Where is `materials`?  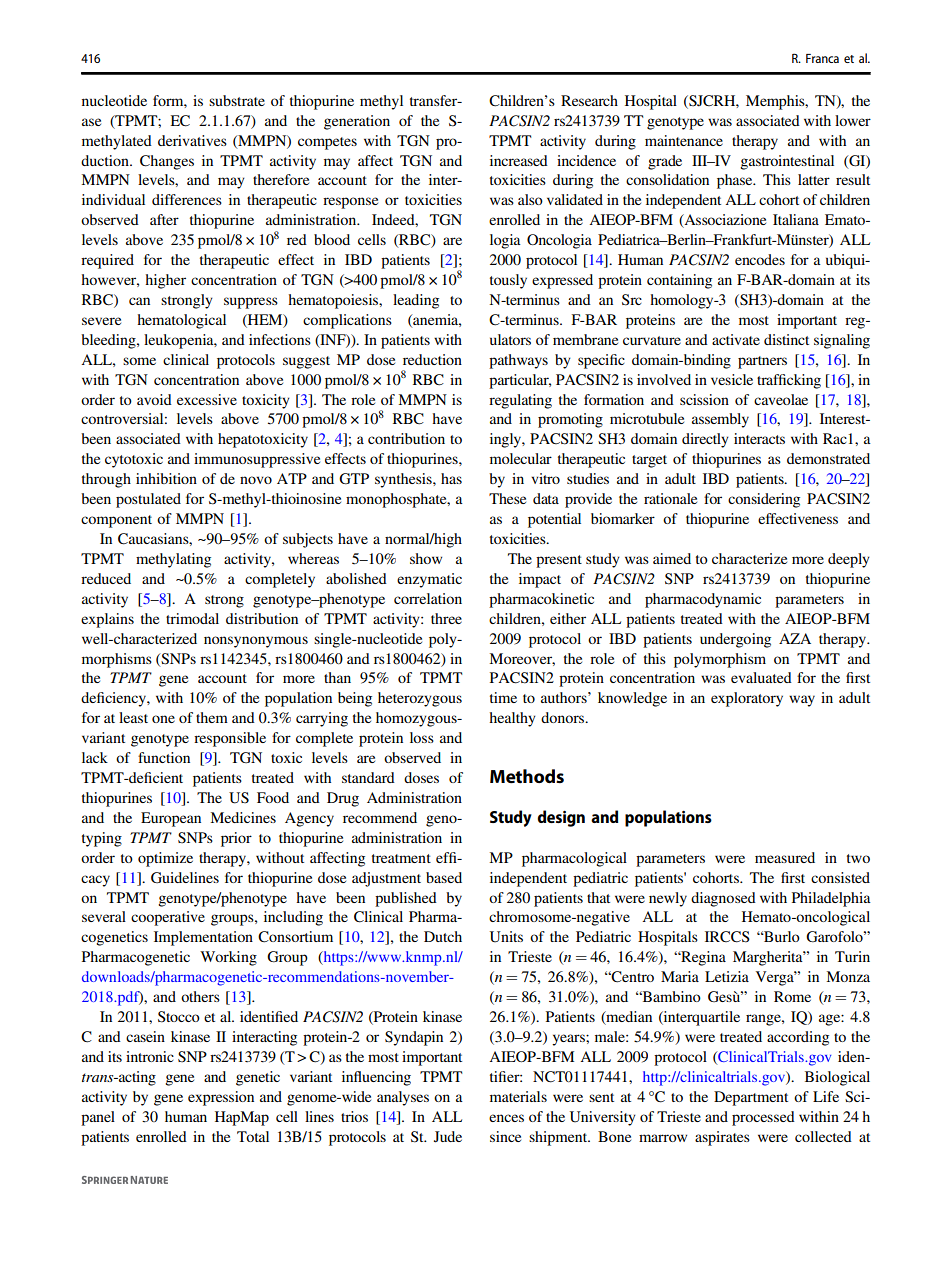 materials is located at coordinates (518, 1096).
